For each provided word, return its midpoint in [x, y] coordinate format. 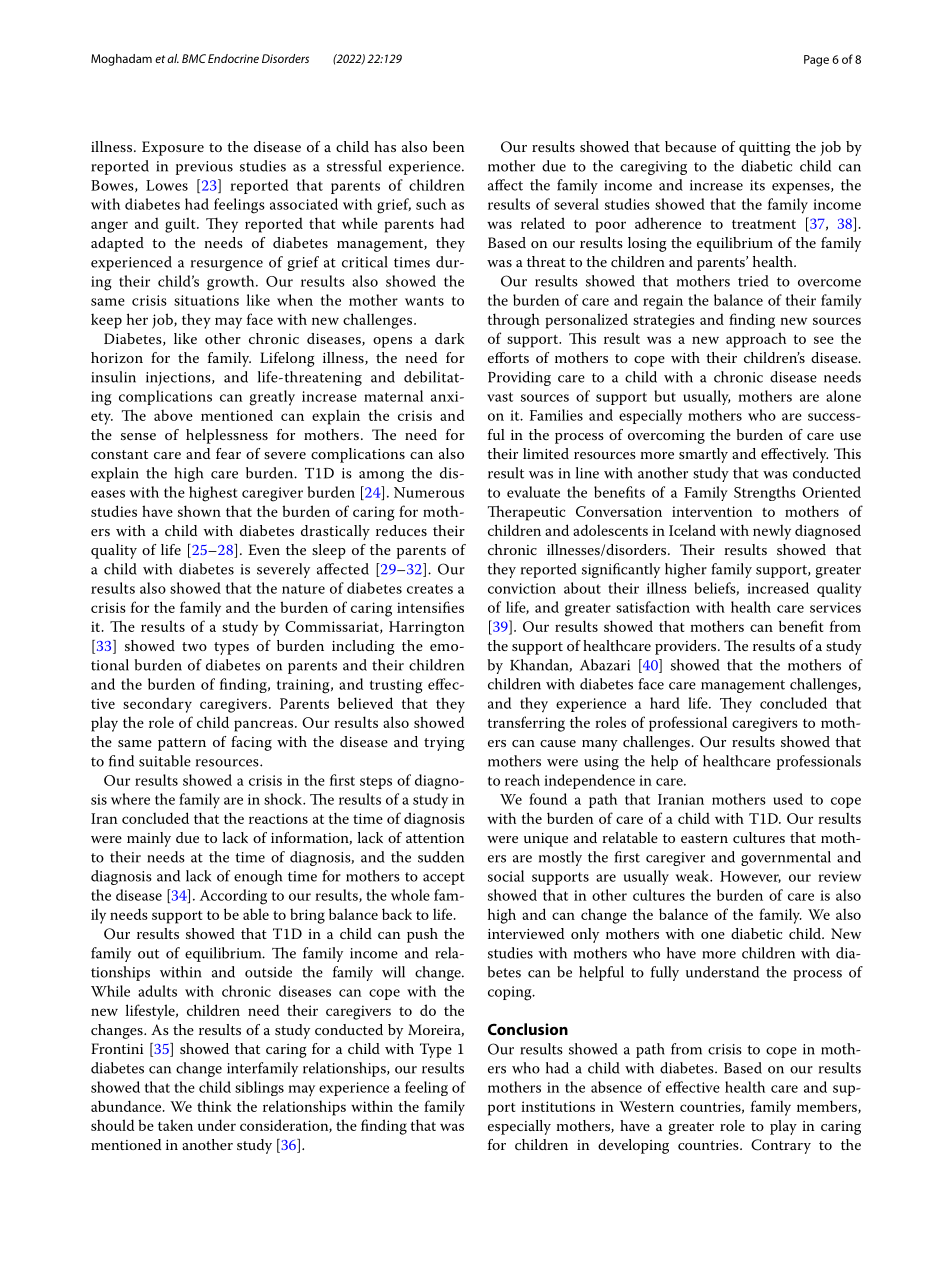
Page [816, 61]
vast [500, 397]
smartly [703, 455]
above [173, 415]
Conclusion [528, 1029]
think [214, 1106]
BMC [194, 58]
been [449, 146]
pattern [182, 744]
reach [522, 780]
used [788, 799]
